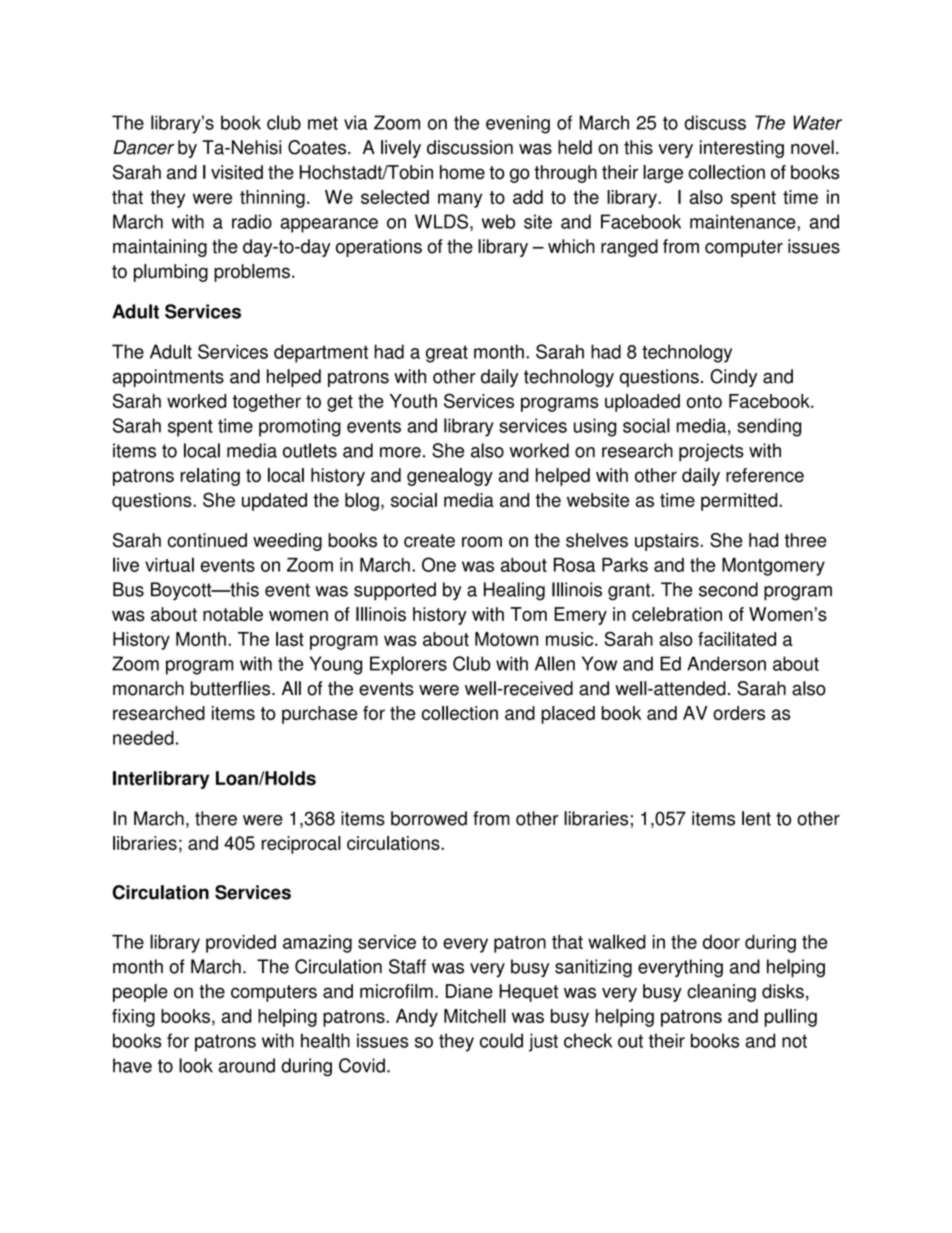 This screenshot has height=1233, width=952. I want to click on Healing, so click(514, 591).
